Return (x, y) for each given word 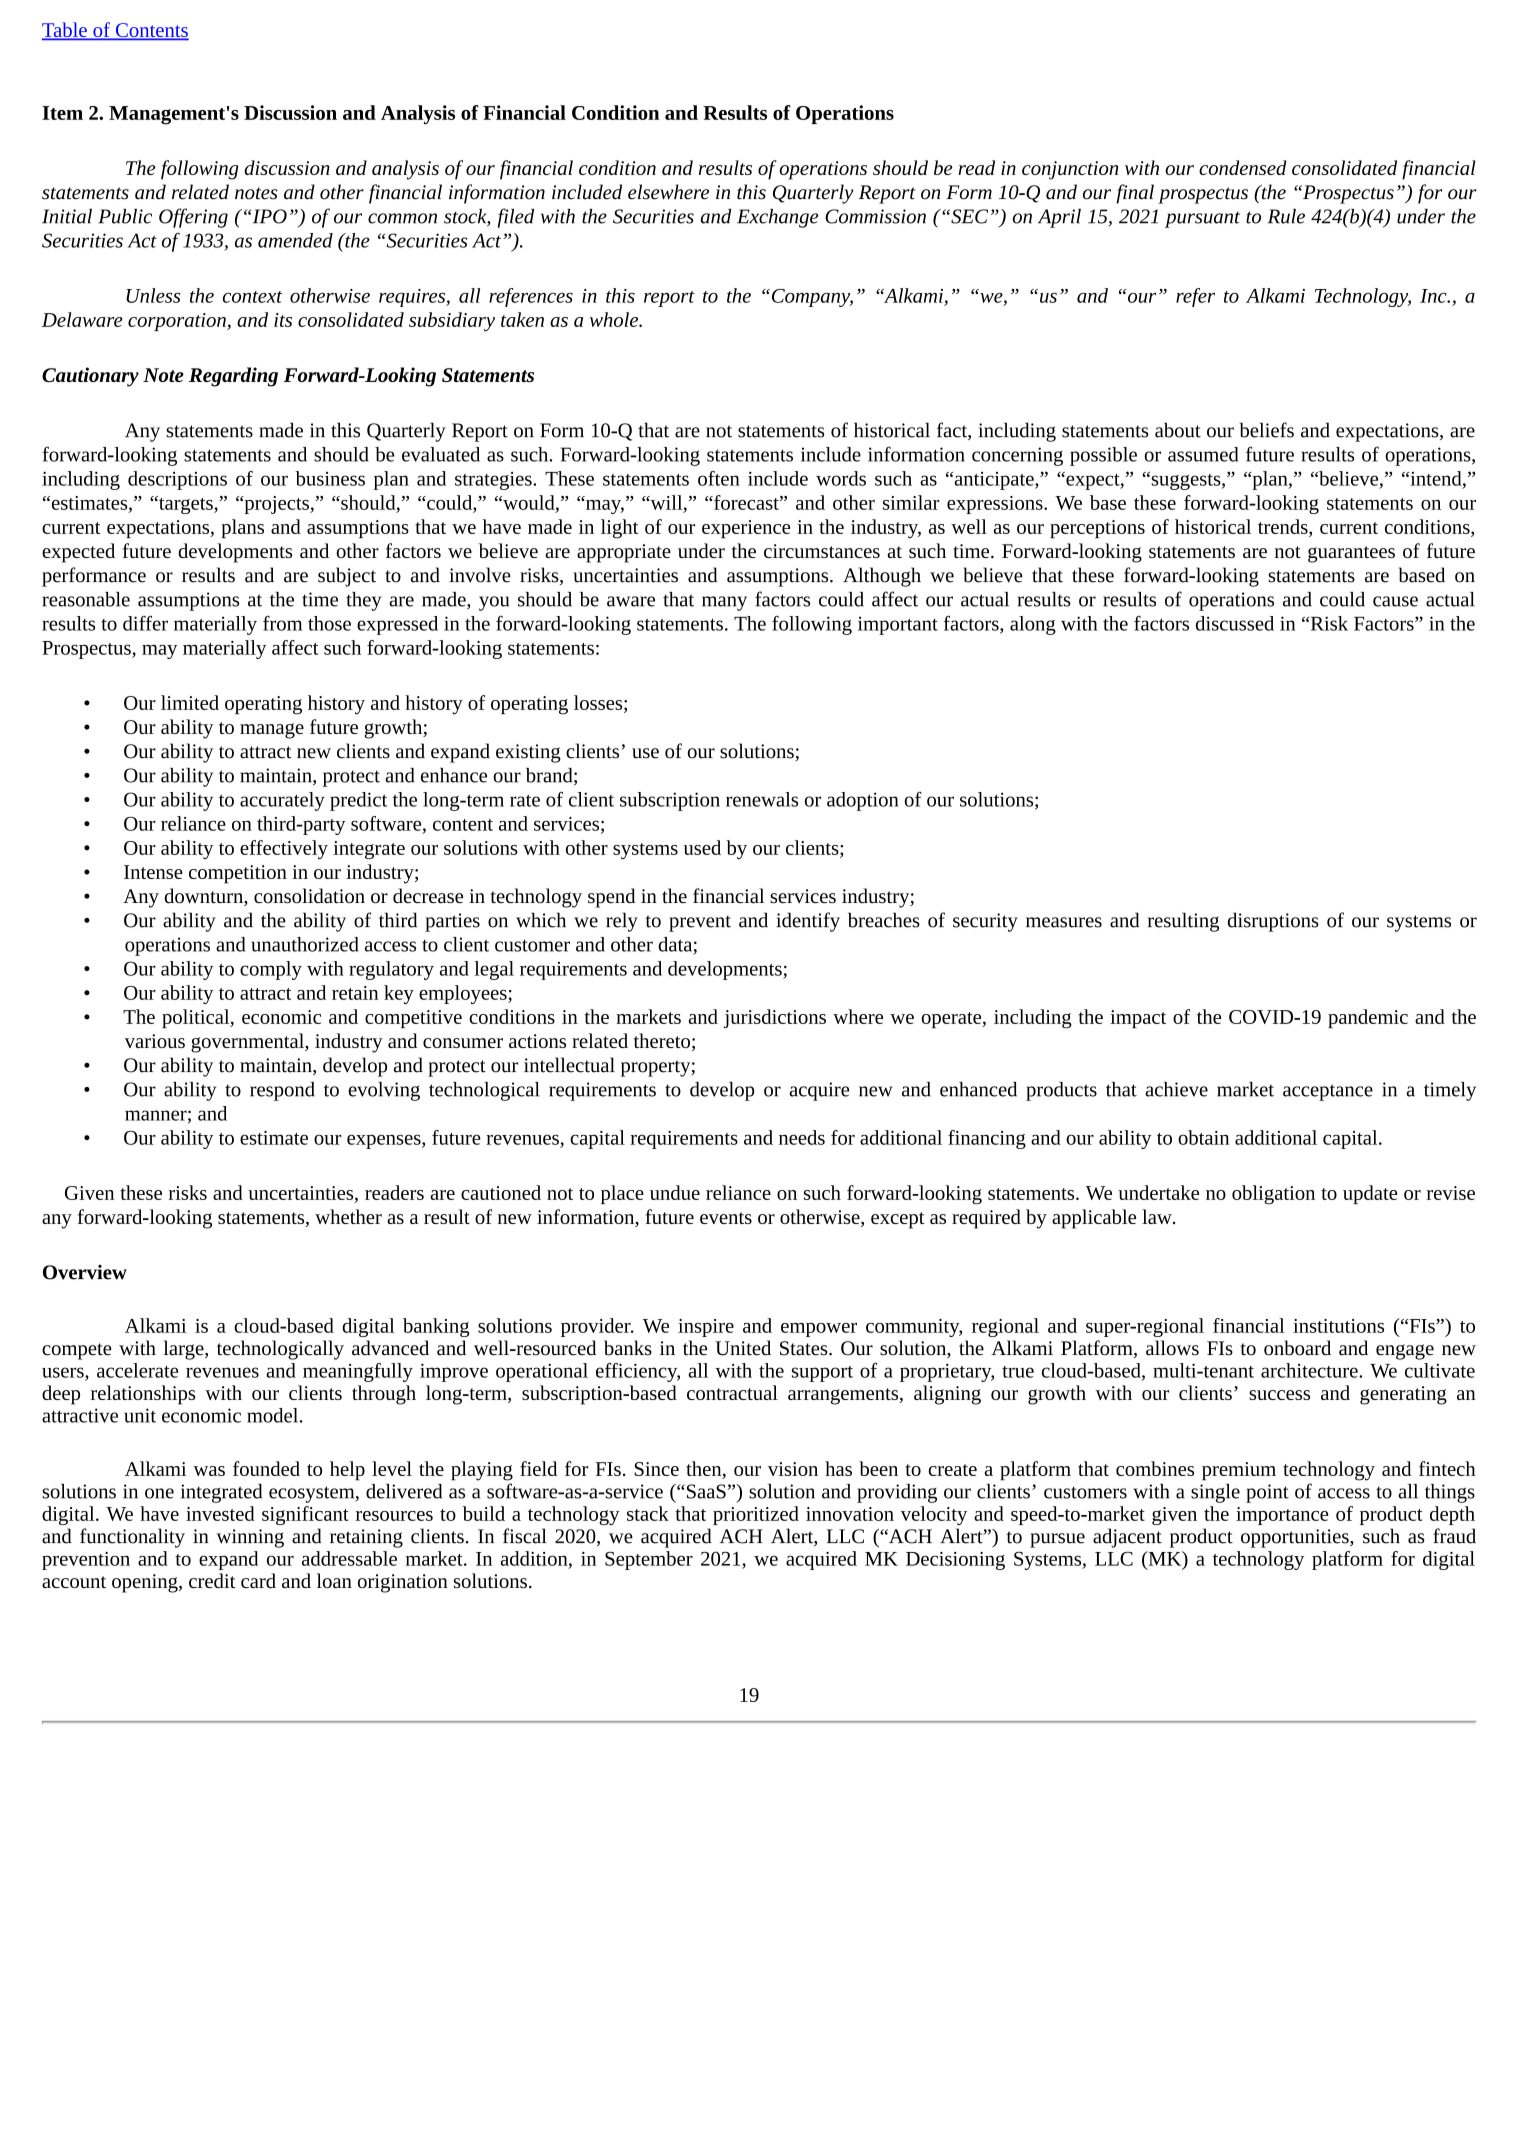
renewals (762, 799)
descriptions (177, 480)
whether (348, 1216)
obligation (1273, 1195)
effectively (284, 849)
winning (250, 1538)
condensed (1243, 167)
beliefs (1267, 430)
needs (802, 1137)
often (719, 478)
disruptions (1273, 922)
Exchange (777, 218)
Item (62, 113)
